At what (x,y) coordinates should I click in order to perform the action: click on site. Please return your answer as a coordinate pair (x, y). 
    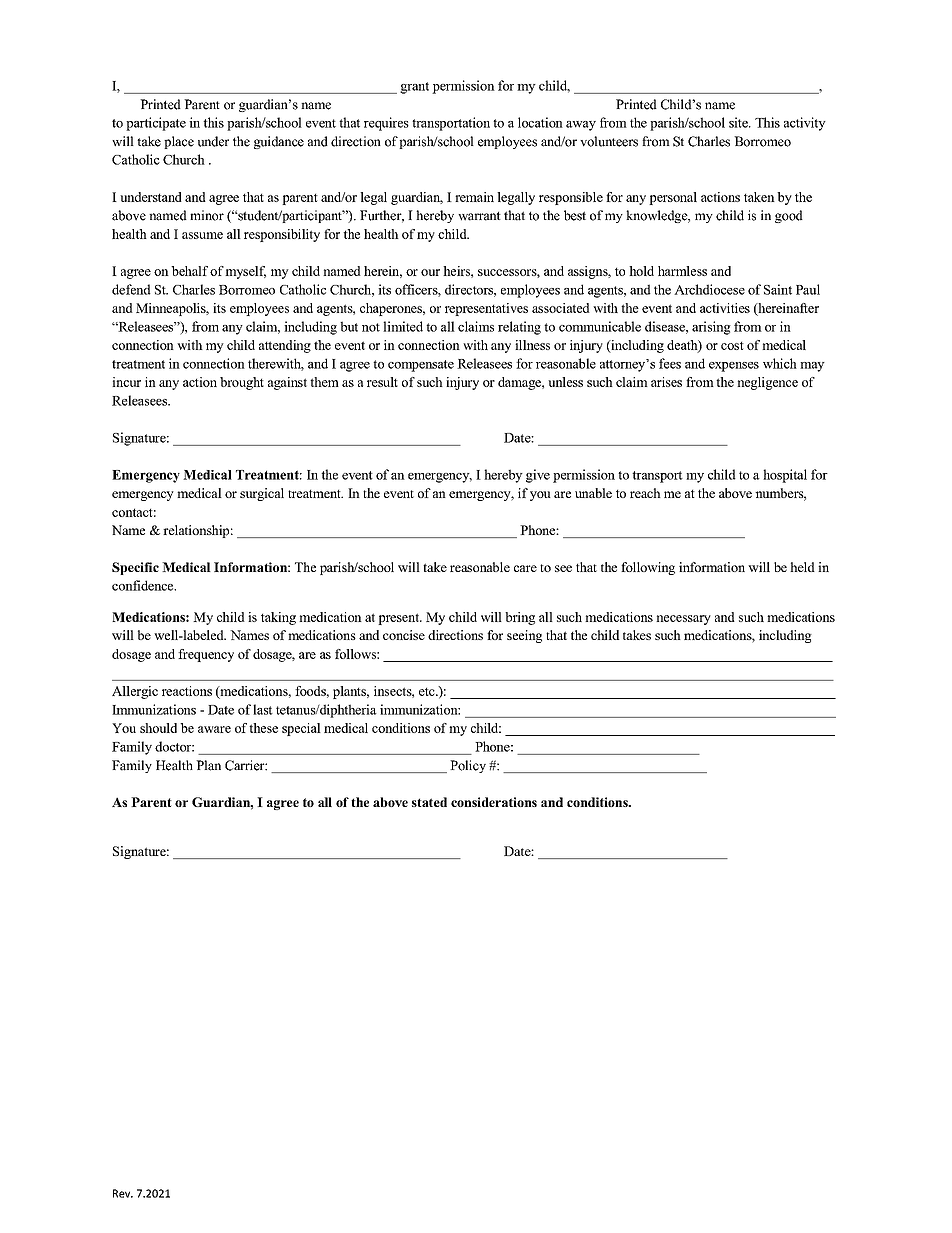
    Looking at the image, I should click on (739, 122).
